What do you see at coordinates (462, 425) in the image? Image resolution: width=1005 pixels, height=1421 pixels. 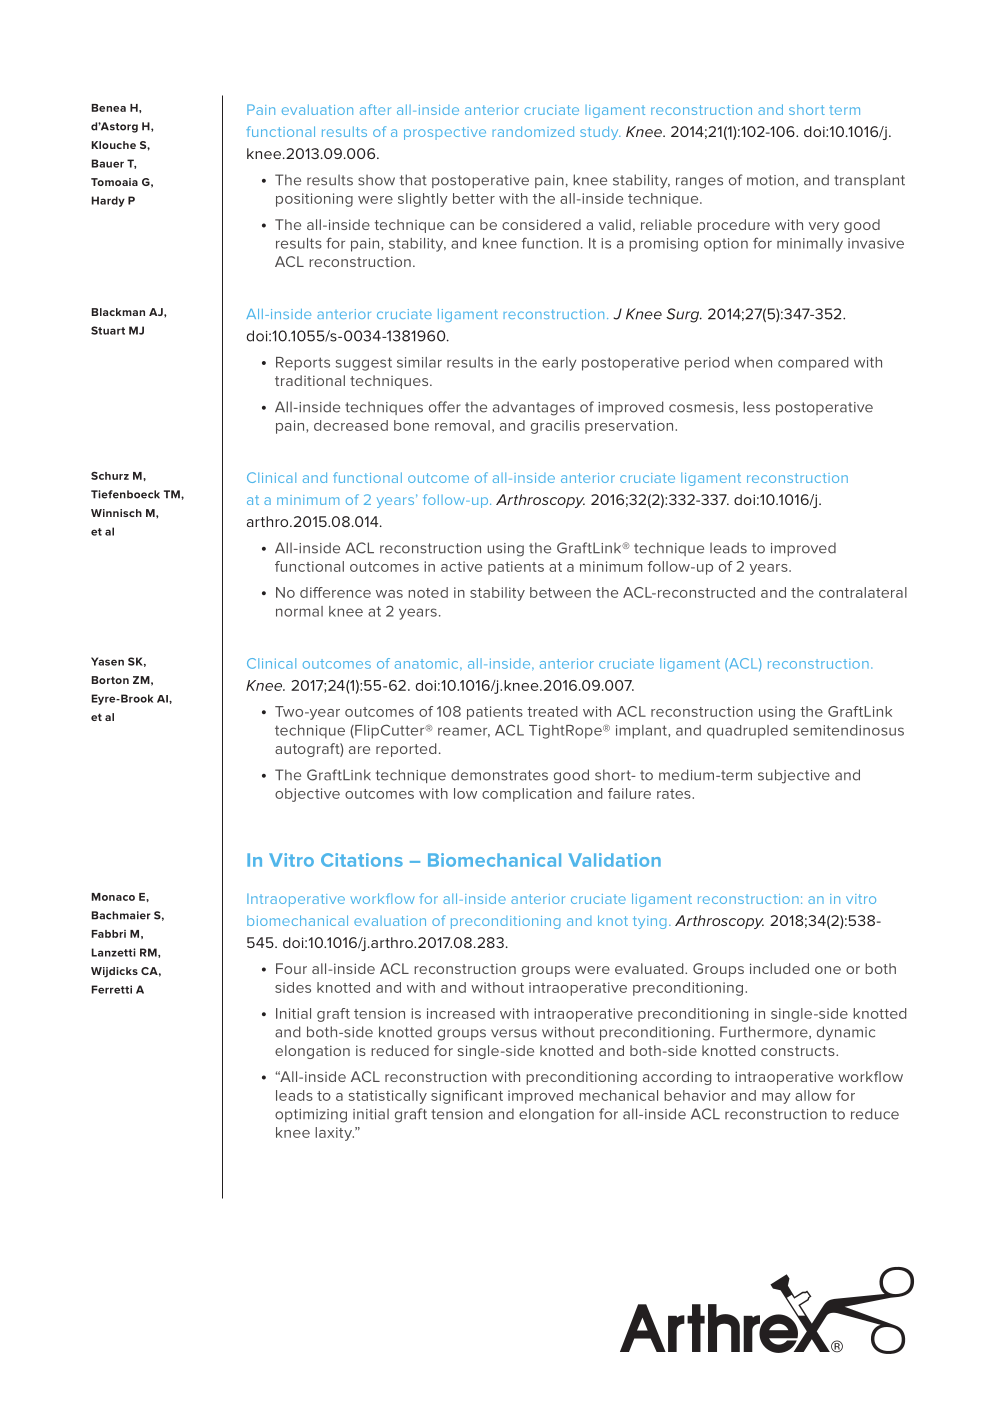 I see `removal` at bounding box center [462, 425].
